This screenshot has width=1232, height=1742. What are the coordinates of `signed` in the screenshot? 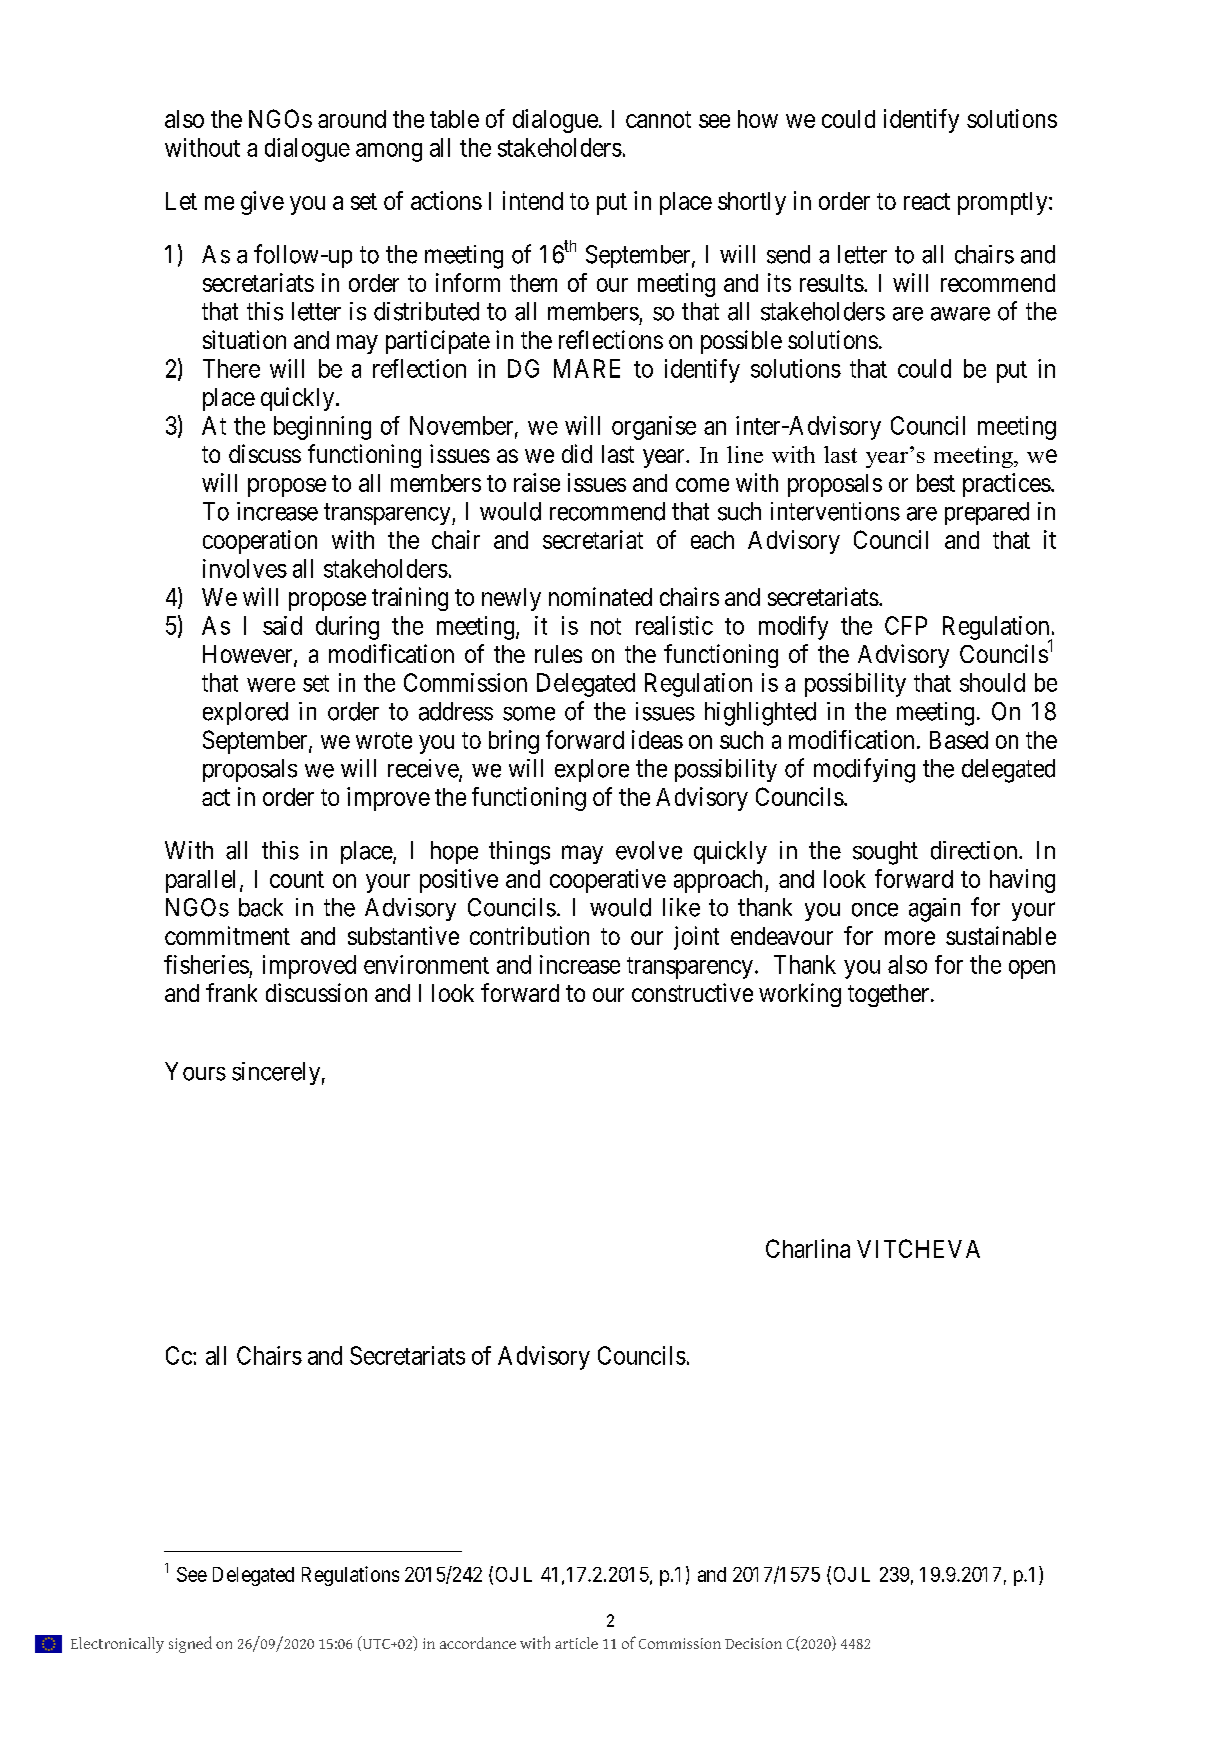 It's located at (190, 1644).
